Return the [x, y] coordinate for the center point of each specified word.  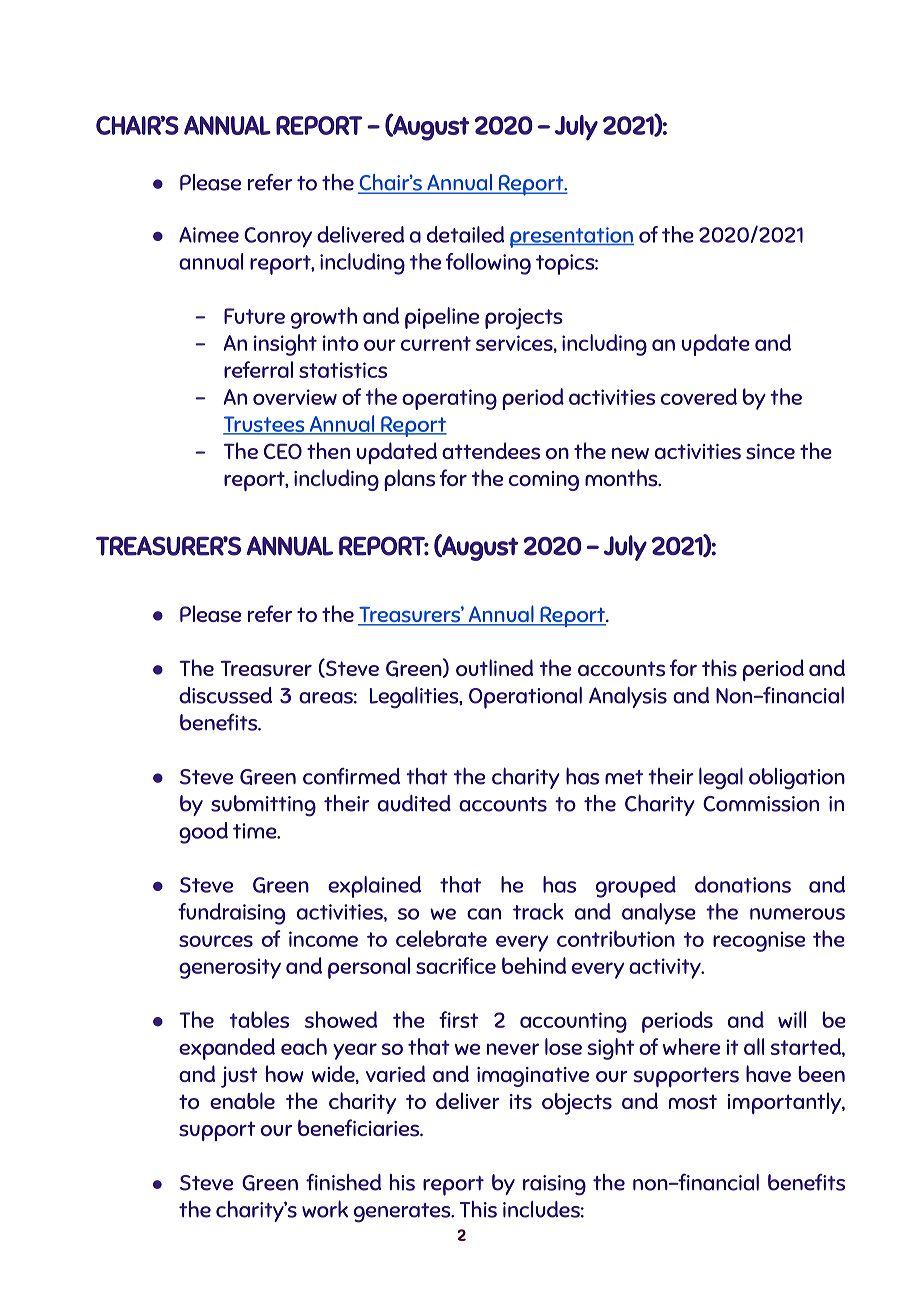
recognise [759, 941]
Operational [525, 698]
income [323, 939]
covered [699, 396]
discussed [225, 695]
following [488, 264]
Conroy [278, 237]
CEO [283, 451]
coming [544, 481]
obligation [797, 779]
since [770, 452]
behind [534, 965]
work [325, 1209]
